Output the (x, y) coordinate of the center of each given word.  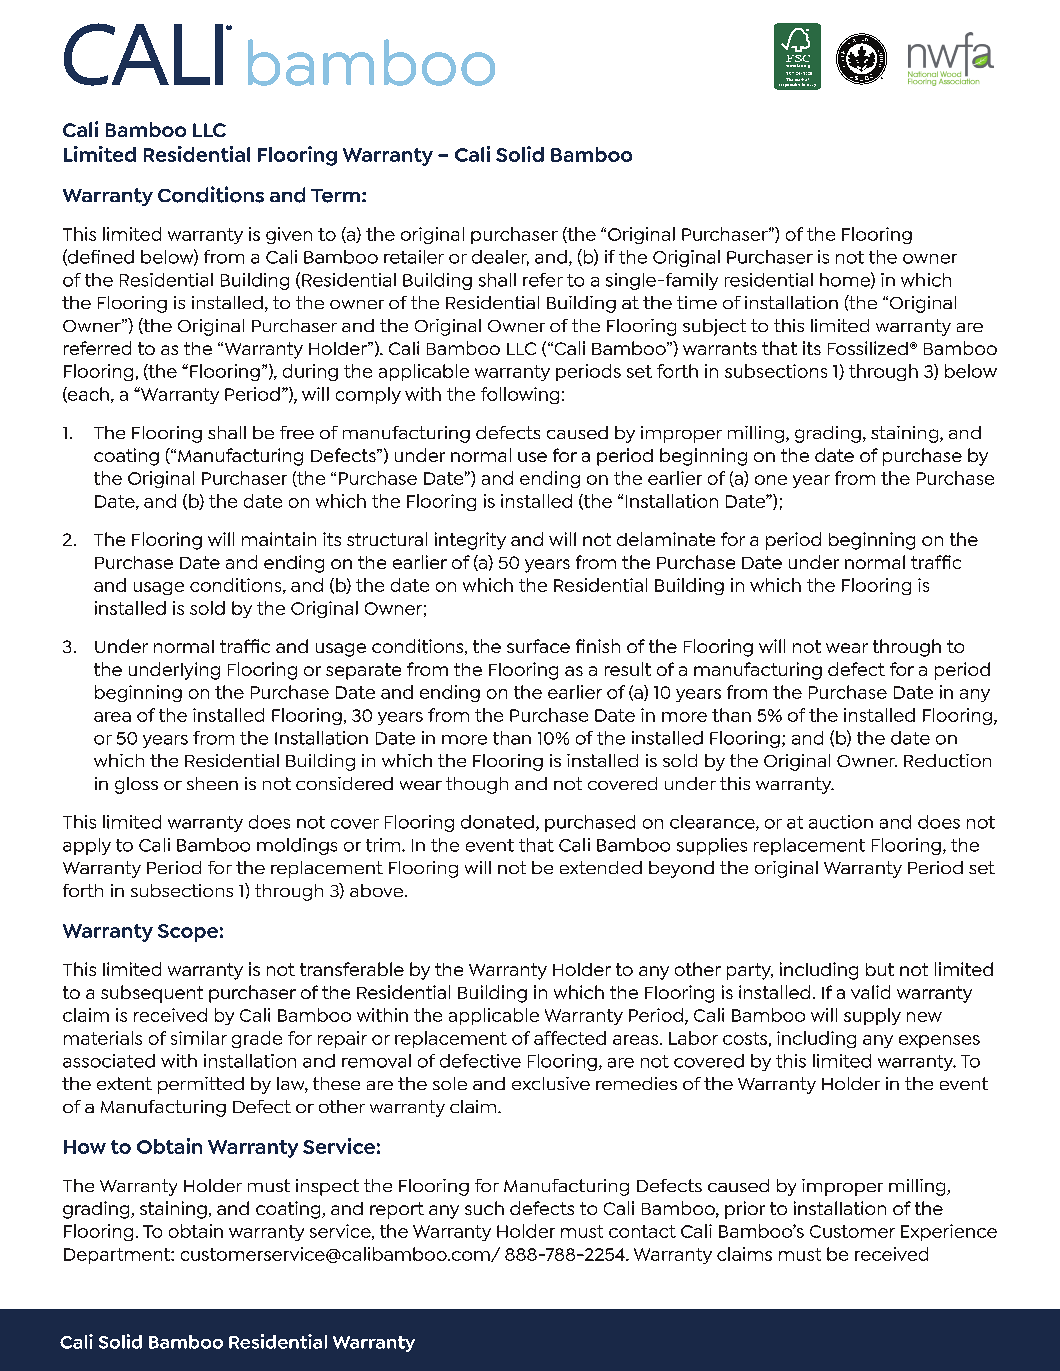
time (697, 302)
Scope (188, 933)
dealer (500, 258)
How (85, 1147)
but (880, 969)
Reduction (947, 760)
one (771, 480)
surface (538, 646)
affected (570, 1038)
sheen (212, 783)
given (289, 235)
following (520, 395)
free (297, 432)
